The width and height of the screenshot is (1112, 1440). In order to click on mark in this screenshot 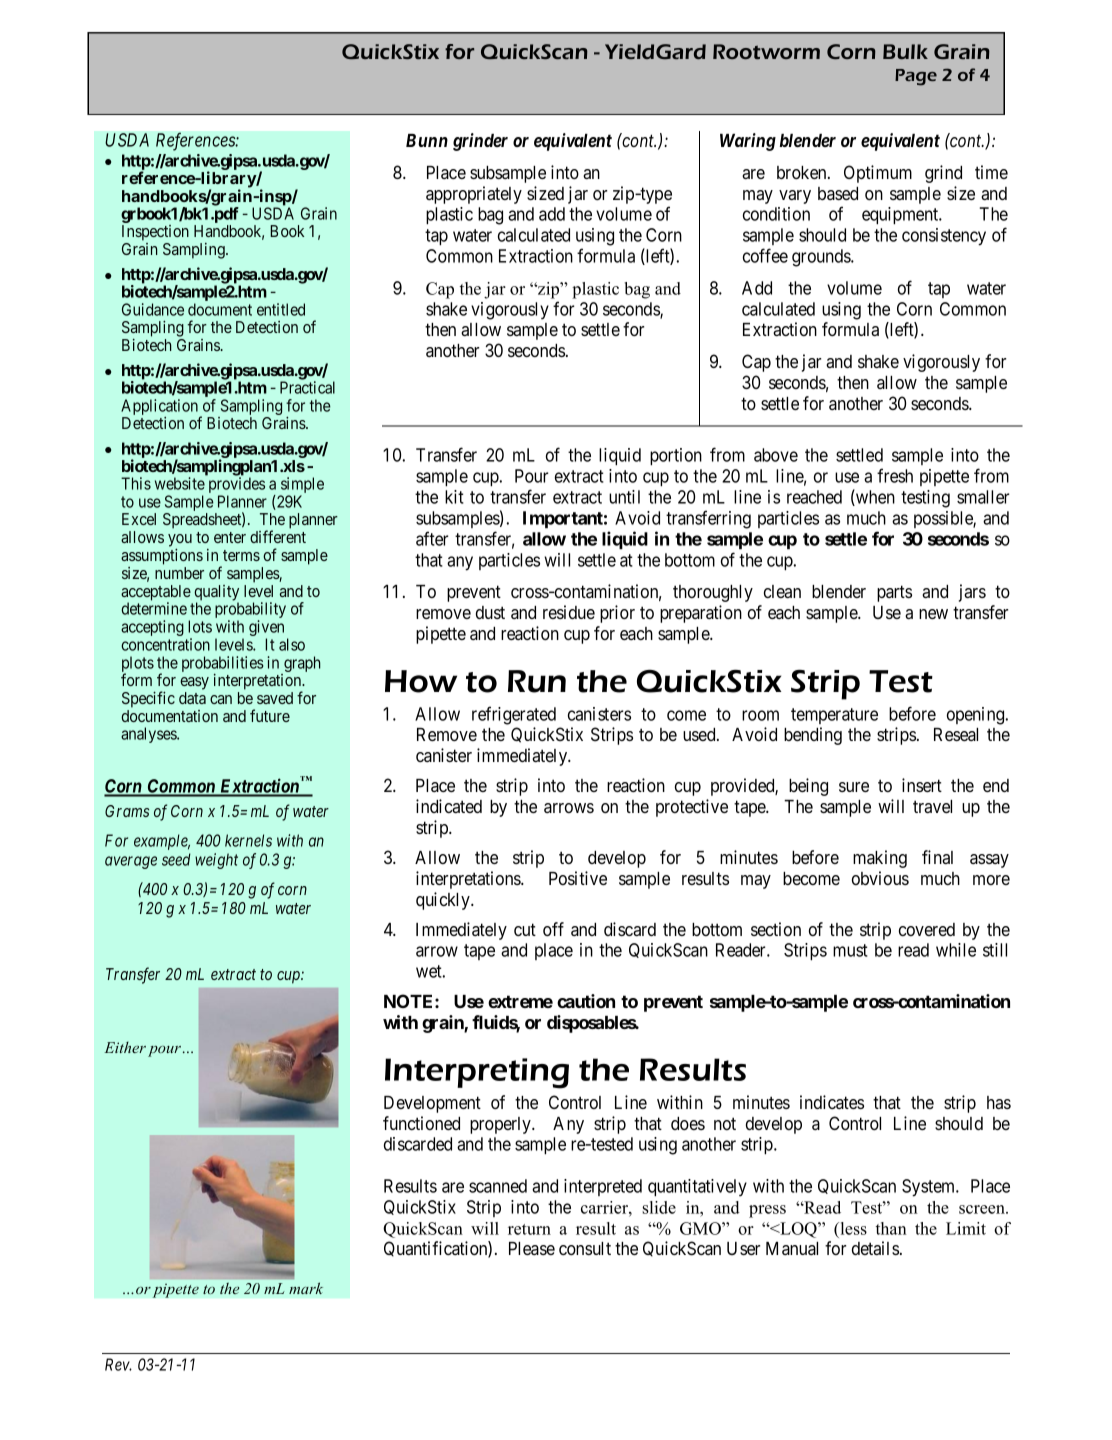, I will do `click(306, 1288)`.
